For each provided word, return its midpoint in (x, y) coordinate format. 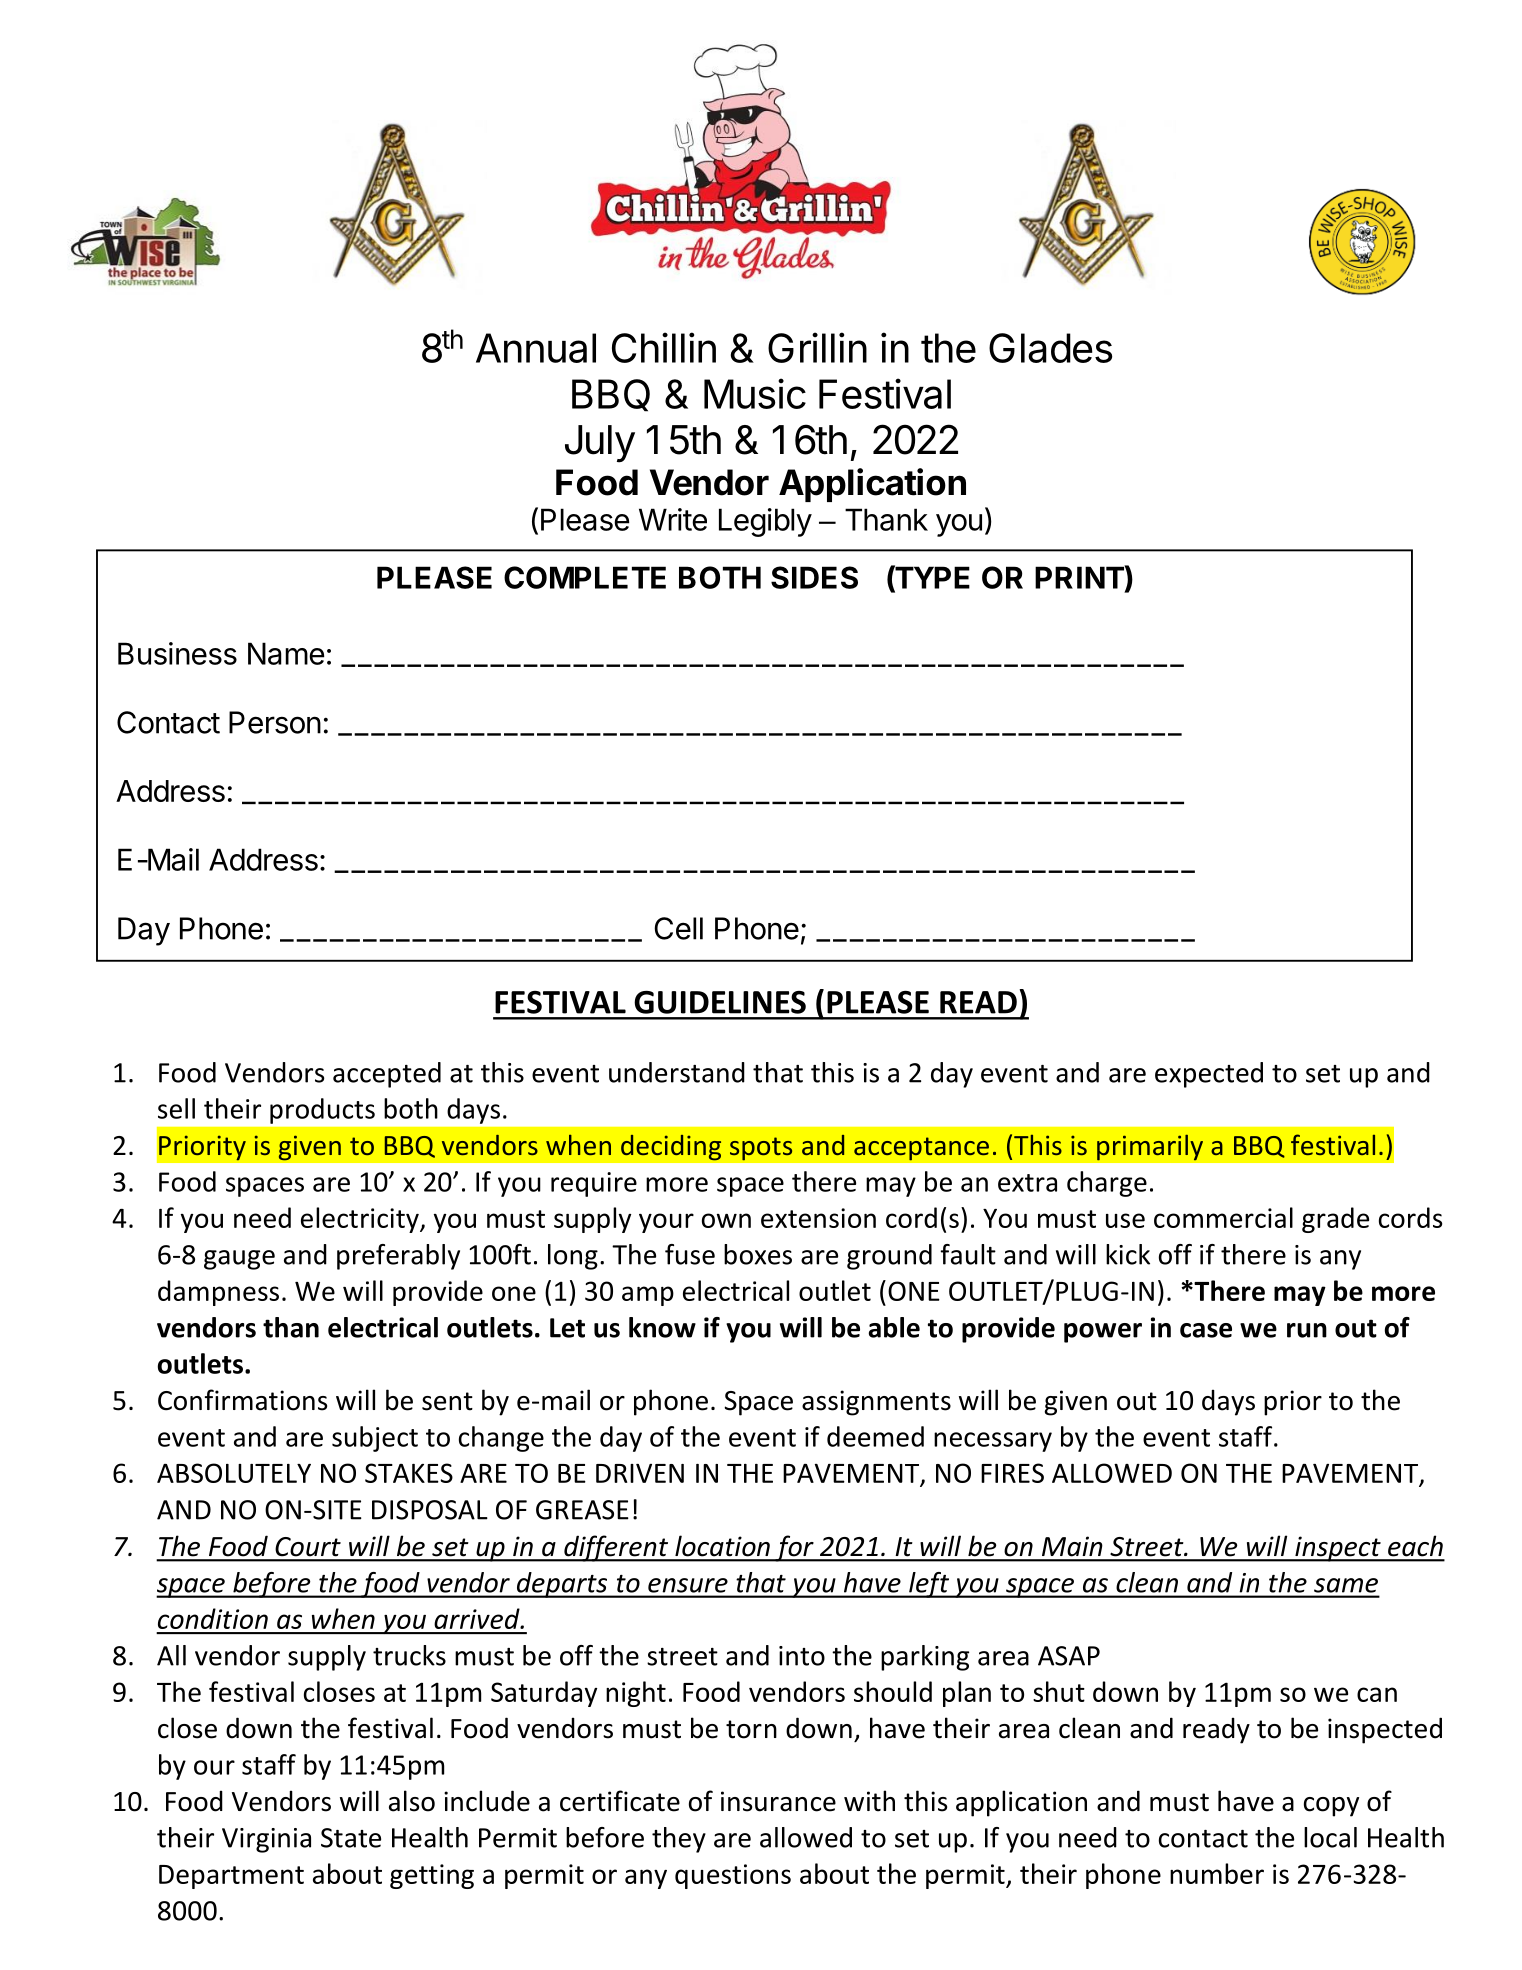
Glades (1050, 348)
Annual (536, 348)
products (322, 1111)
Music (755, 393)
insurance (778, 1801)
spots (761, 1149)
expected (1209, 1075)
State (351, 1838)
